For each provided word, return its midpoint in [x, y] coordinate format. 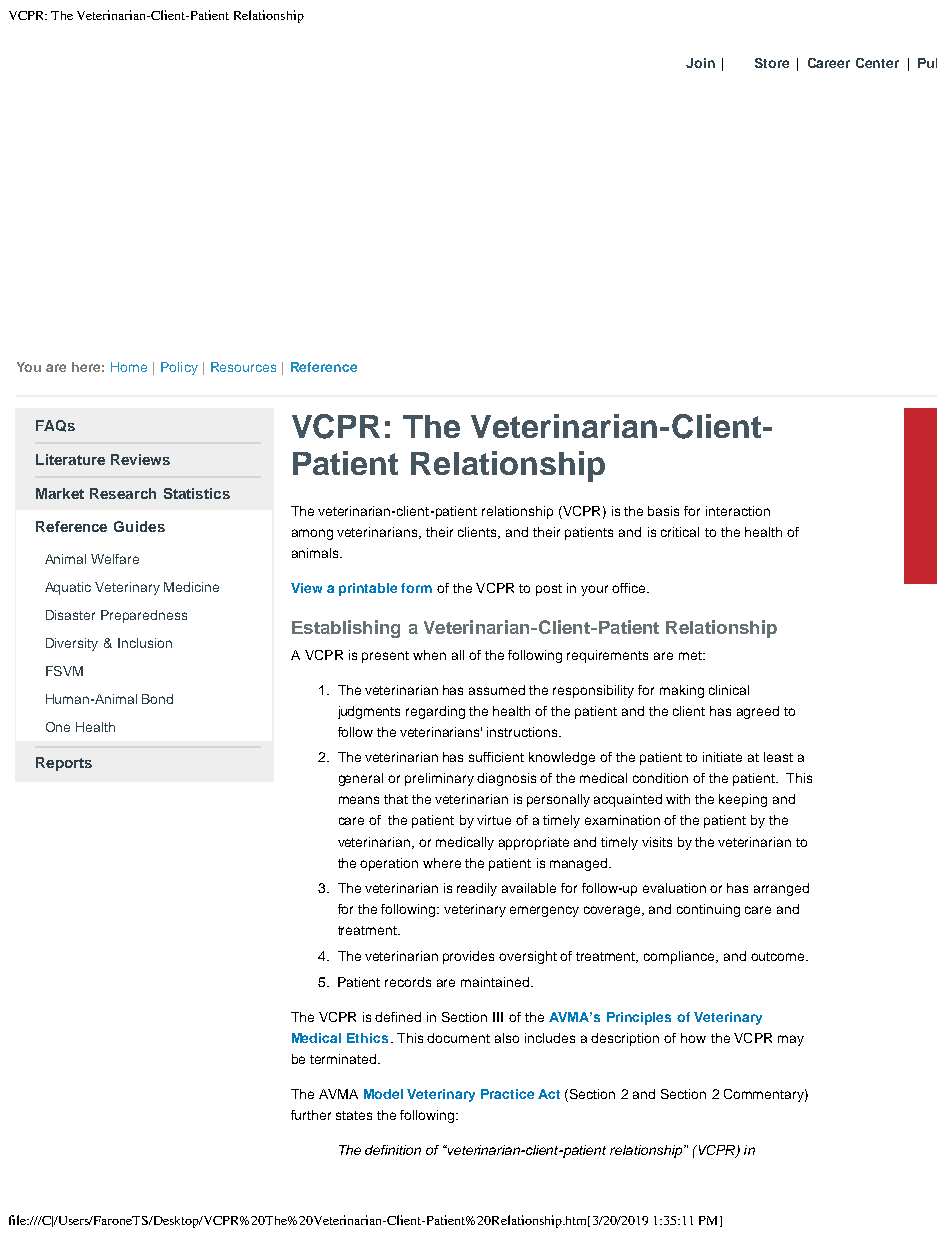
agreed [758, 712]
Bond [157, 699]
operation [389, 864]
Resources [243, 367]
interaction [738, 511]
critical [680, 532]
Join [700, 63]
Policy [179, 368]
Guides [139, 526]
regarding [435, 712]
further [311, 1115]
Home [129, 367]
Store [772, 63]
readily [477, 889]
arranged [781, 889]
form [416, 588]
